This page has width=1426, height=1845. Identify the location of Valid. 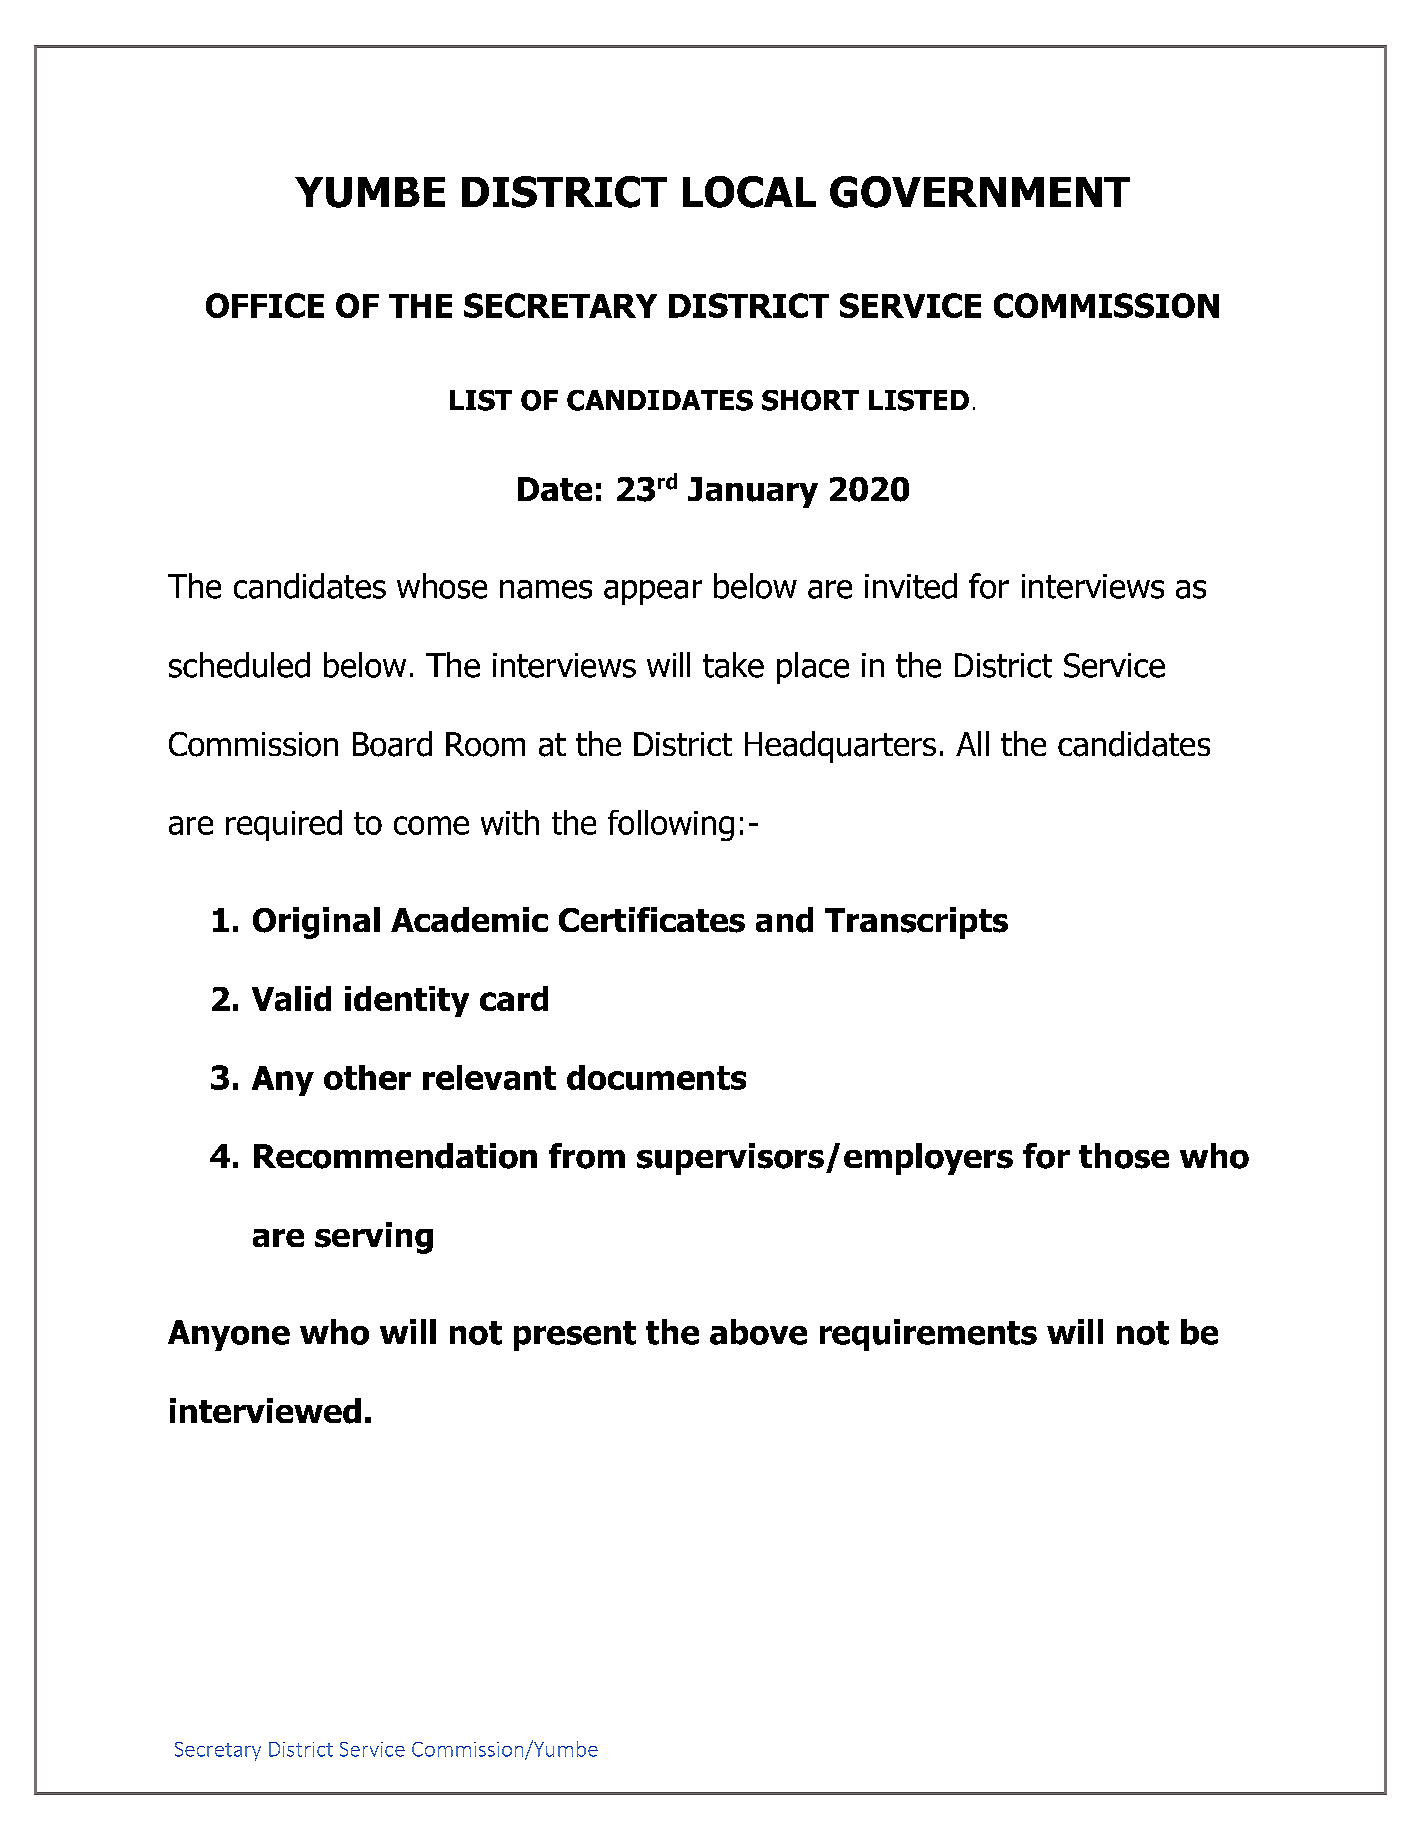
(291, 998).
